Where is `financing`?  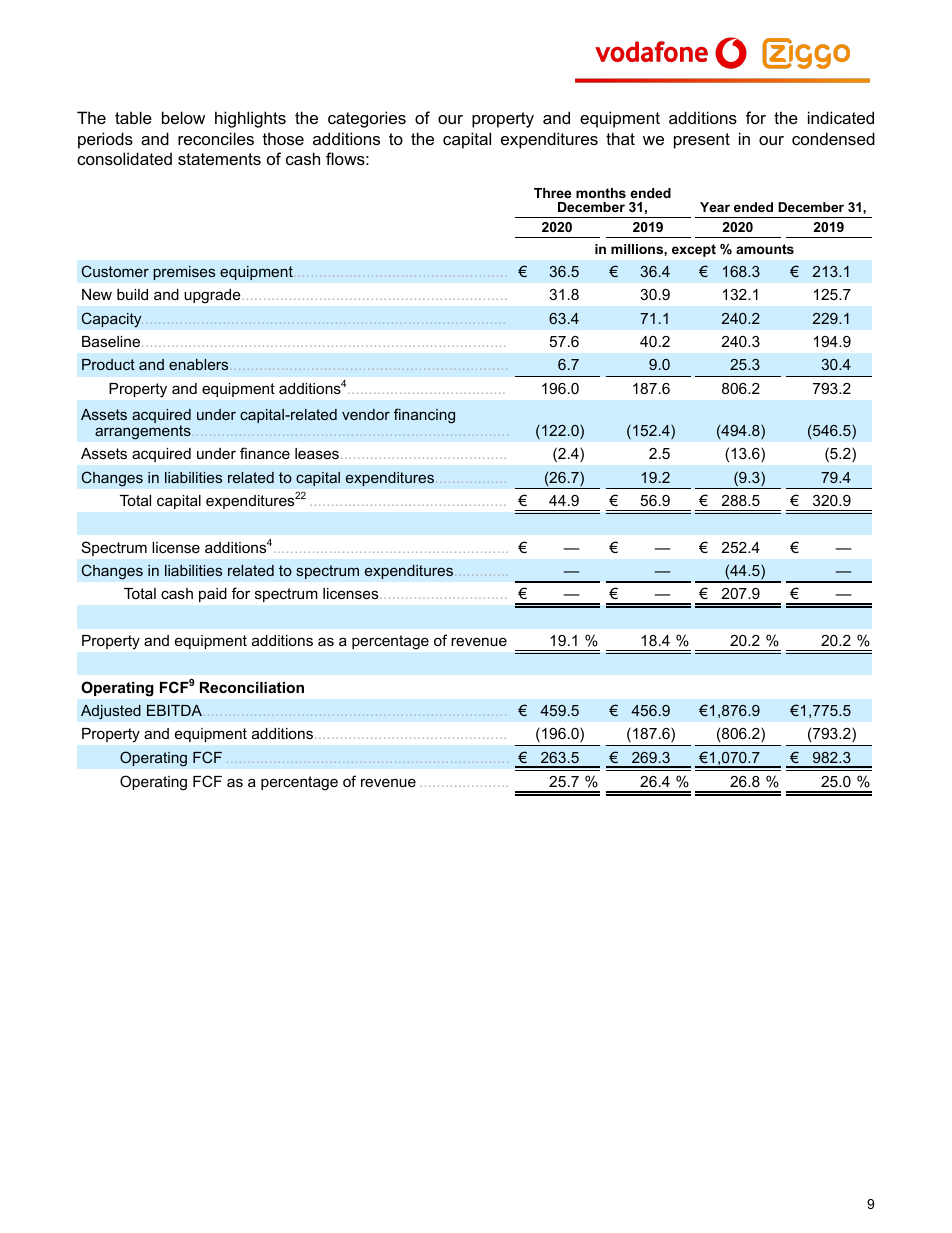
financing is located at coordinates (424, 416).
